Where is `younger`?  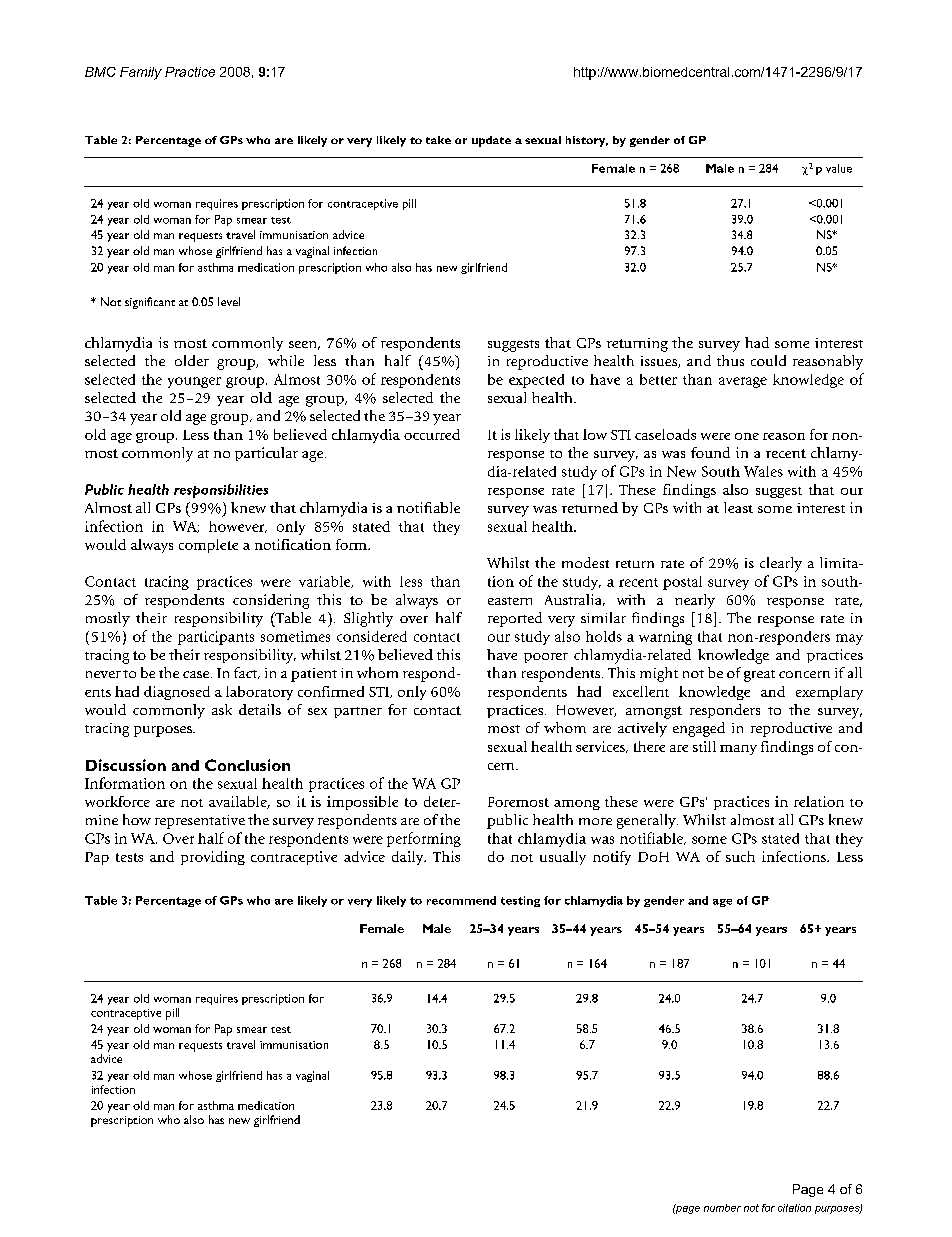 younger is located at coordinates (194, 382).
